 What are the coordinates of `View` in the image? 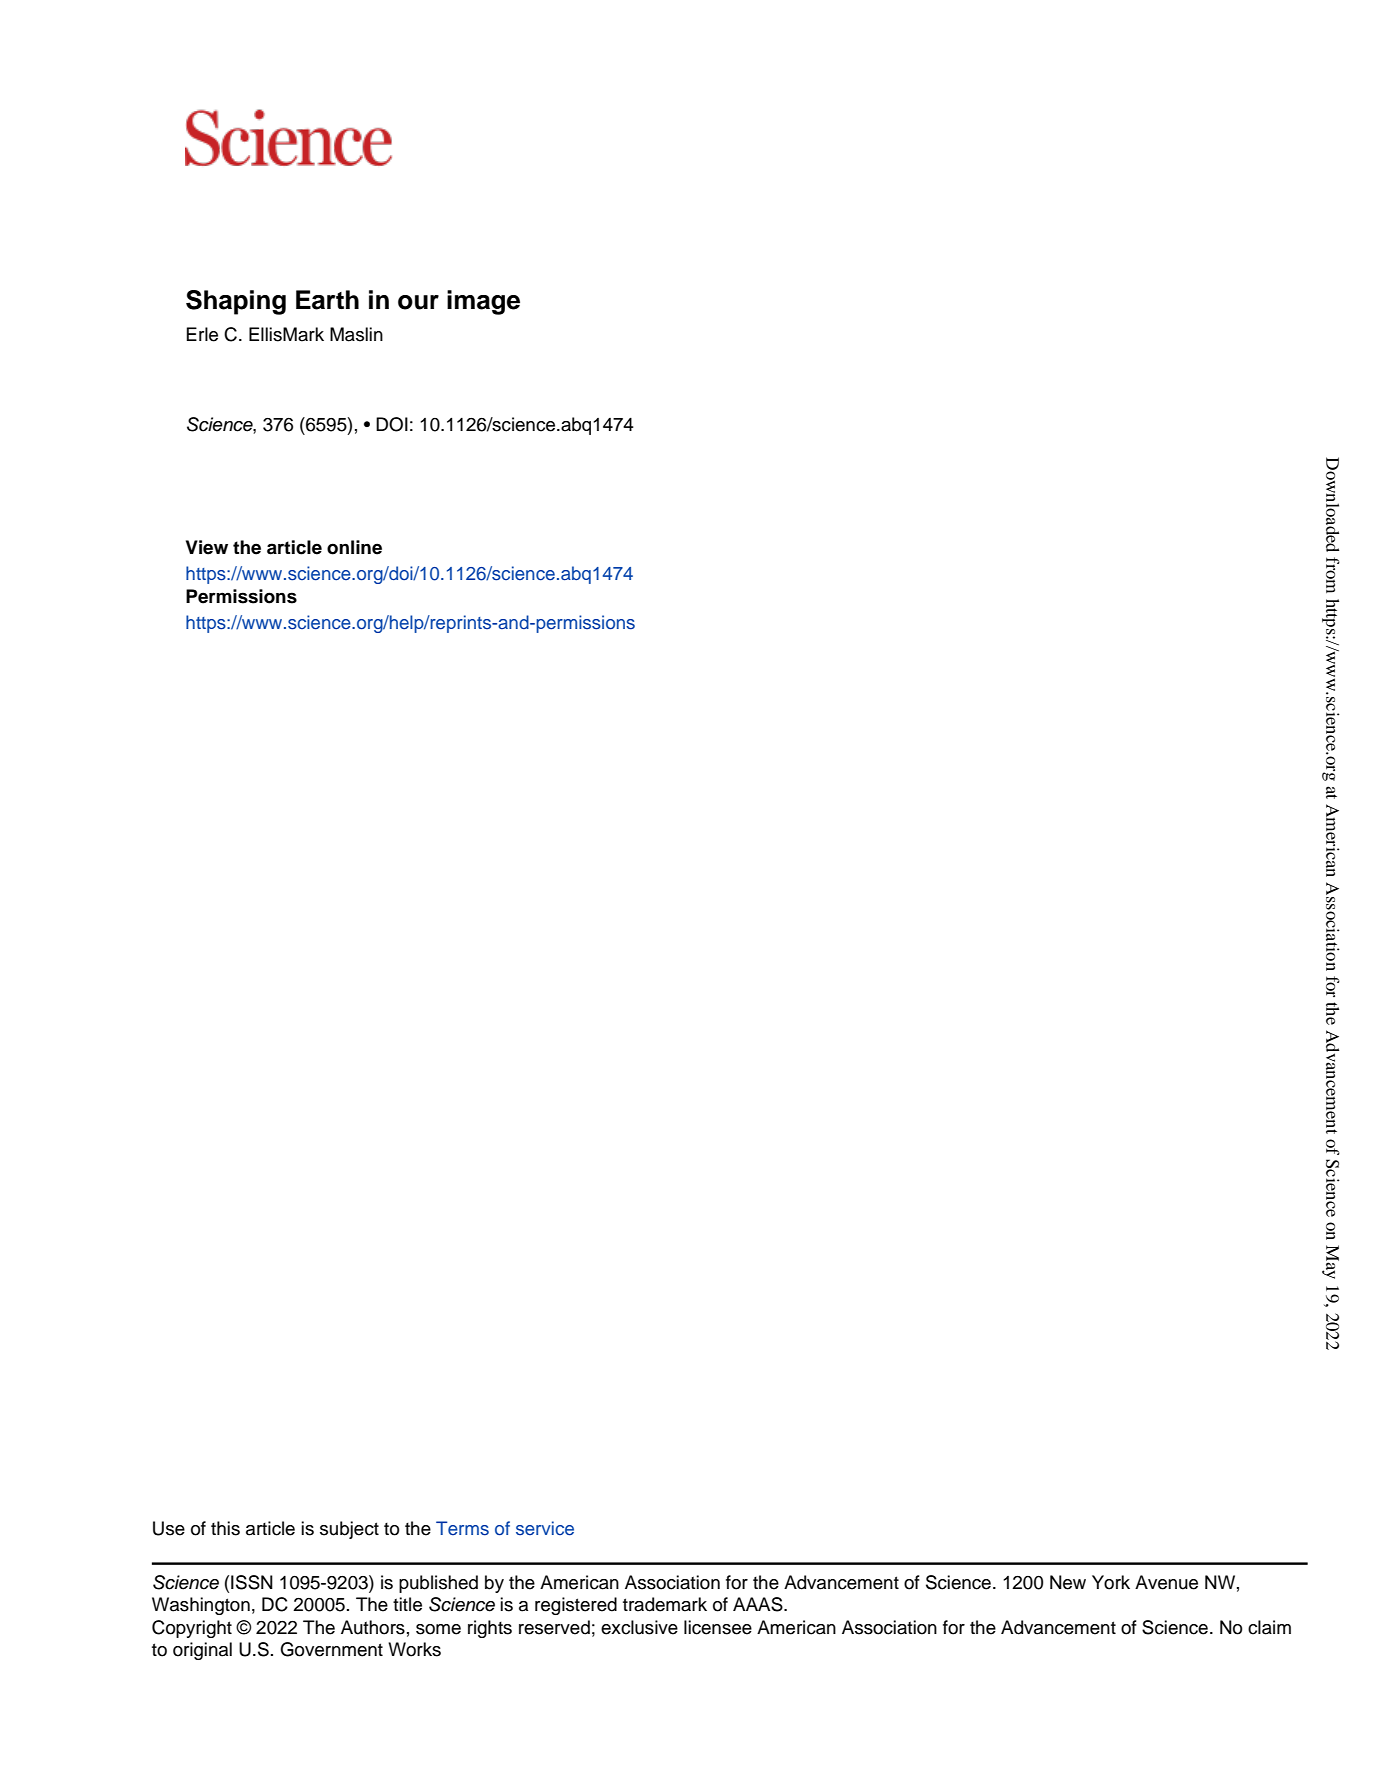 It's located at (207, 547).
